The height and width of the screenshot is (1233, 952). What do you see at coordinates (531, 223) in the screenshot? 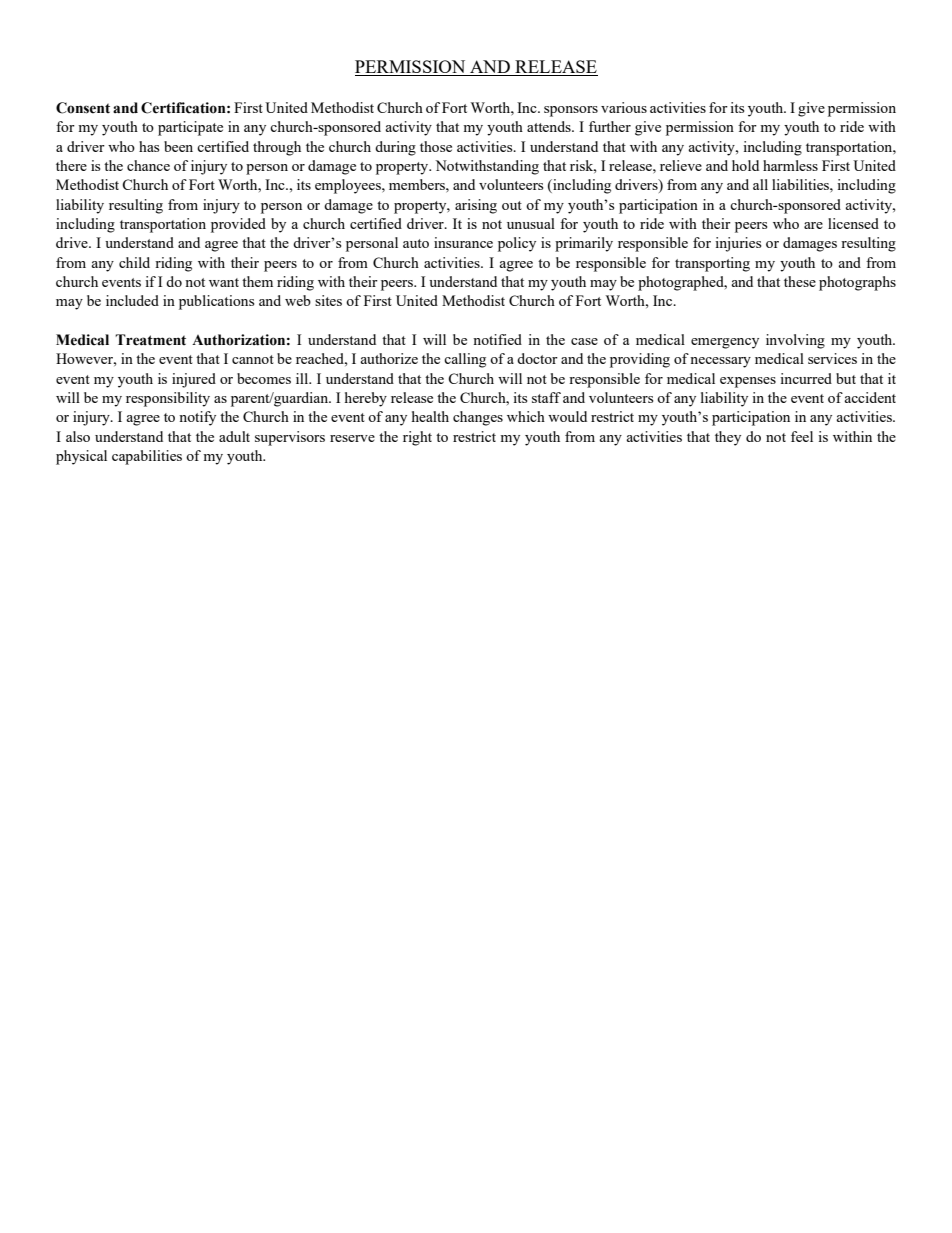
I see `unusual` at bounding box center [531, 223].
